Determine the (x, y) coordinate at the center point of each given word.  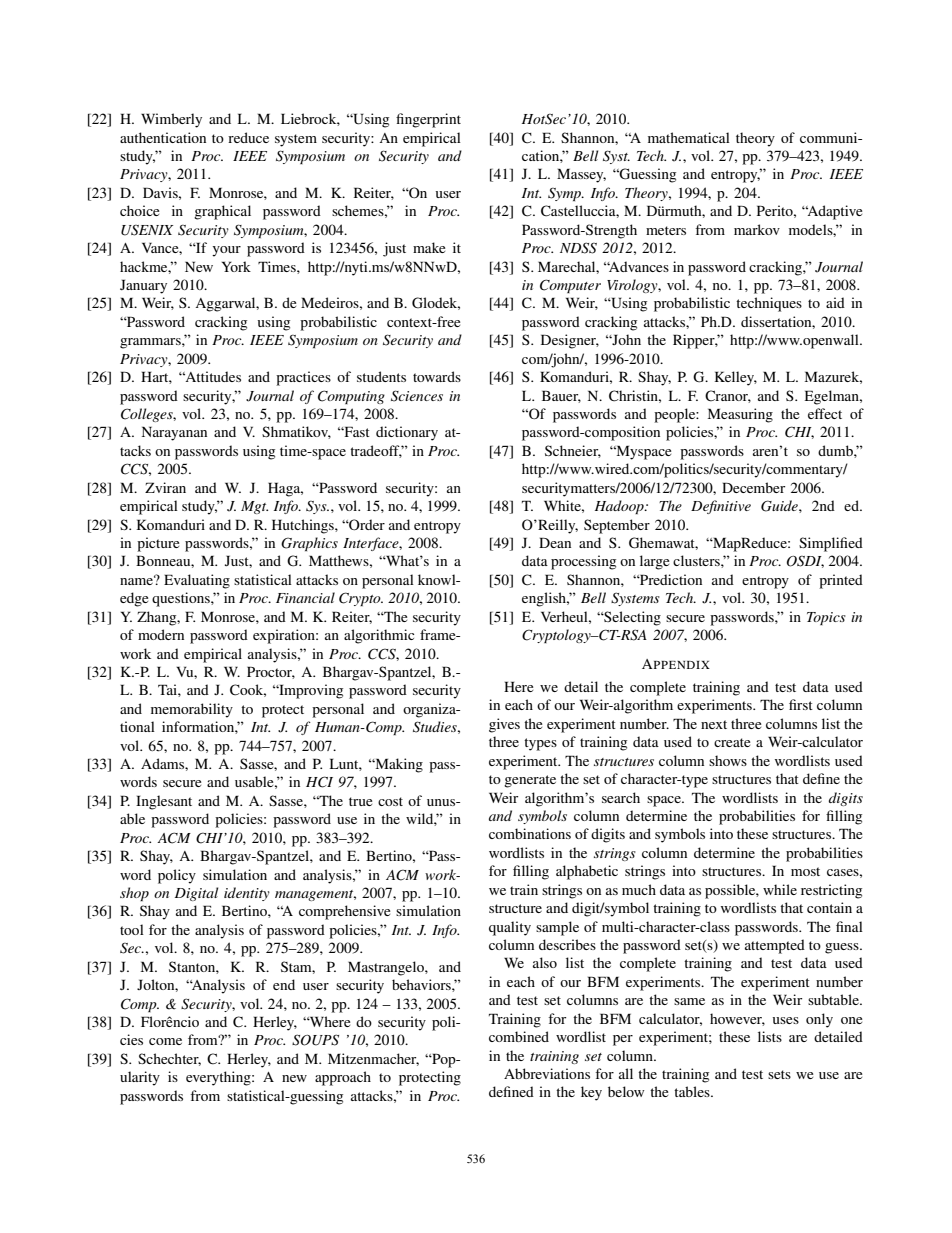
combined (519, 1036)
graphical (222, 212)
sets (779, 1074)
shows (728, 760)
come (165, 1041)
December (753, 487)
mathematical (689, 137)
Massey (581, 175)
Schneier (573, 451)
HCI (319, 782)
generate (530, 781)
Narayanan (174, 433)
